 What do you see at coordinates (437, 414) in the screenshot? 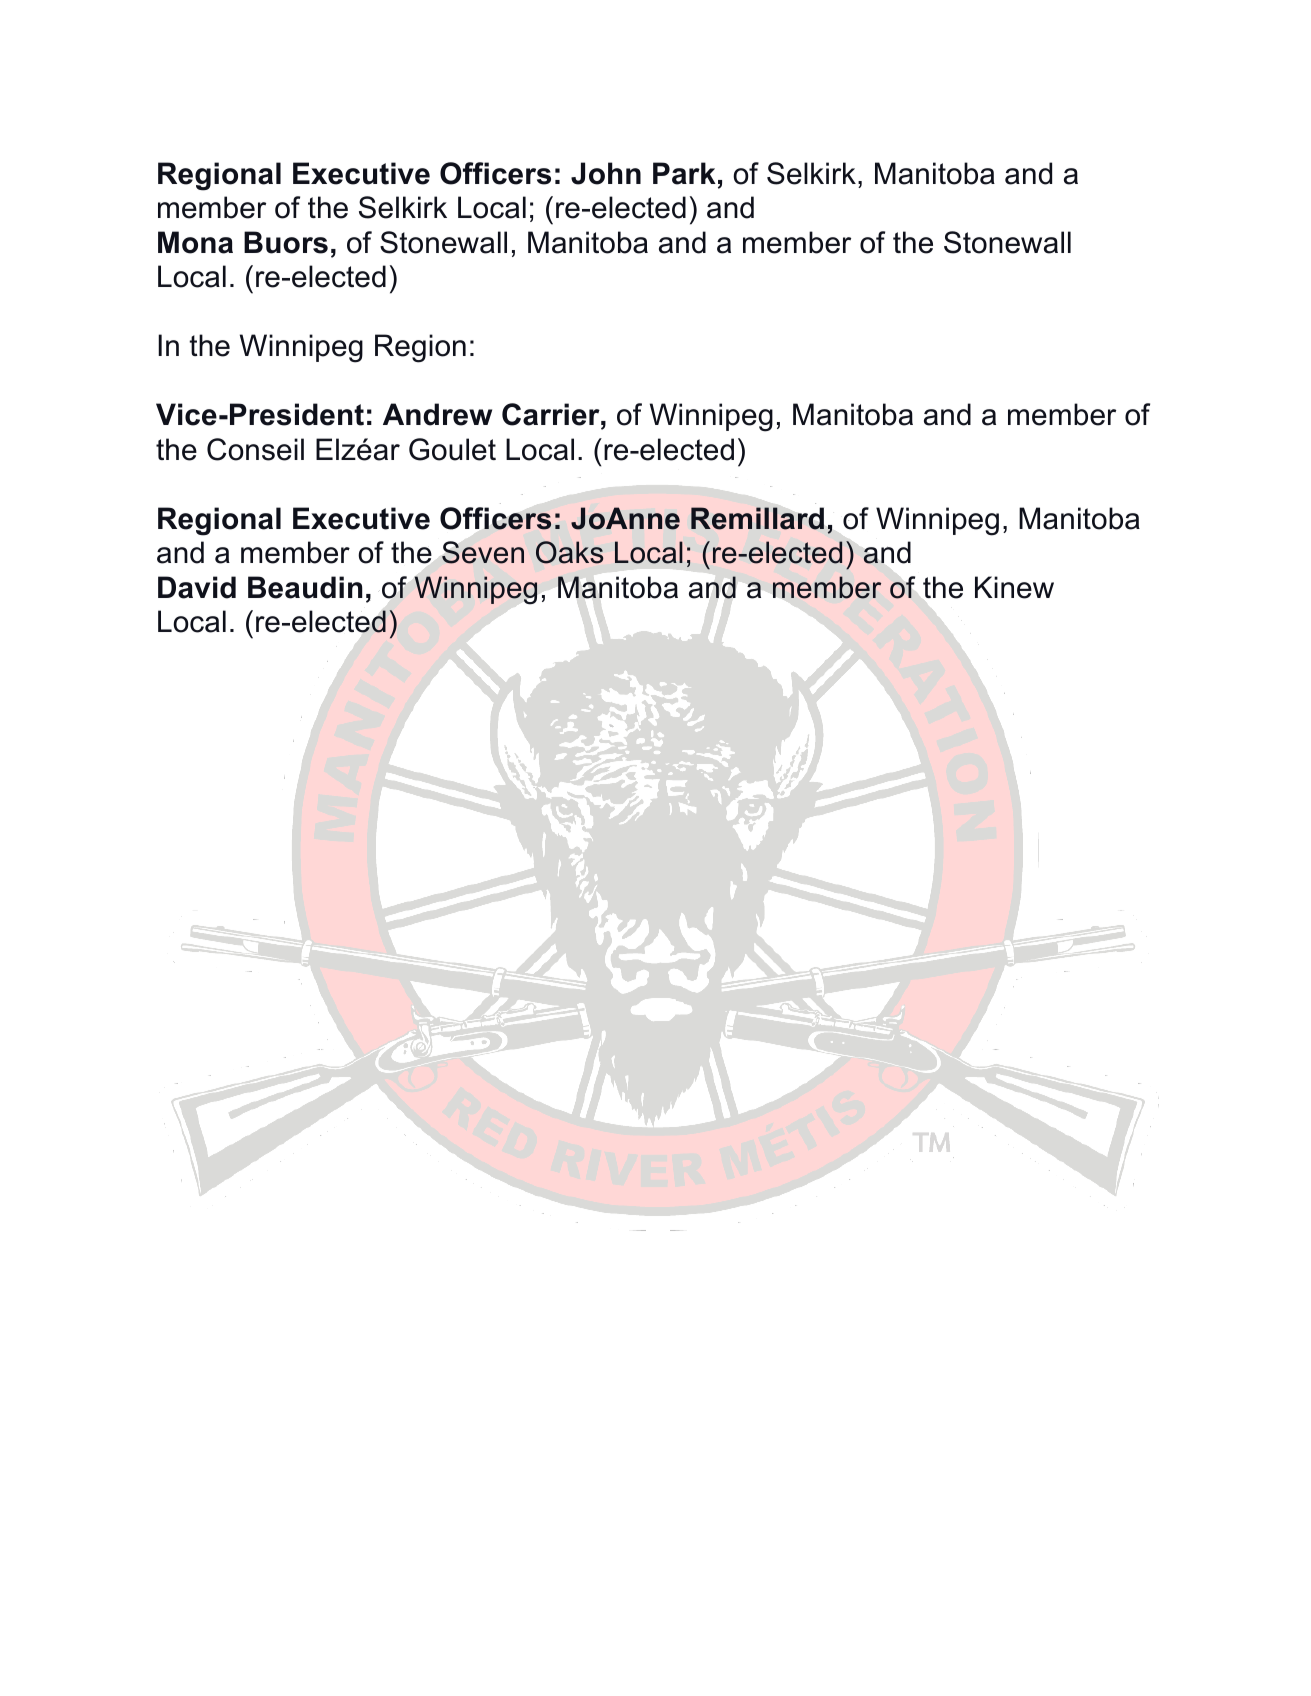
I see `Andrew` at bounding box center [437, 414].
